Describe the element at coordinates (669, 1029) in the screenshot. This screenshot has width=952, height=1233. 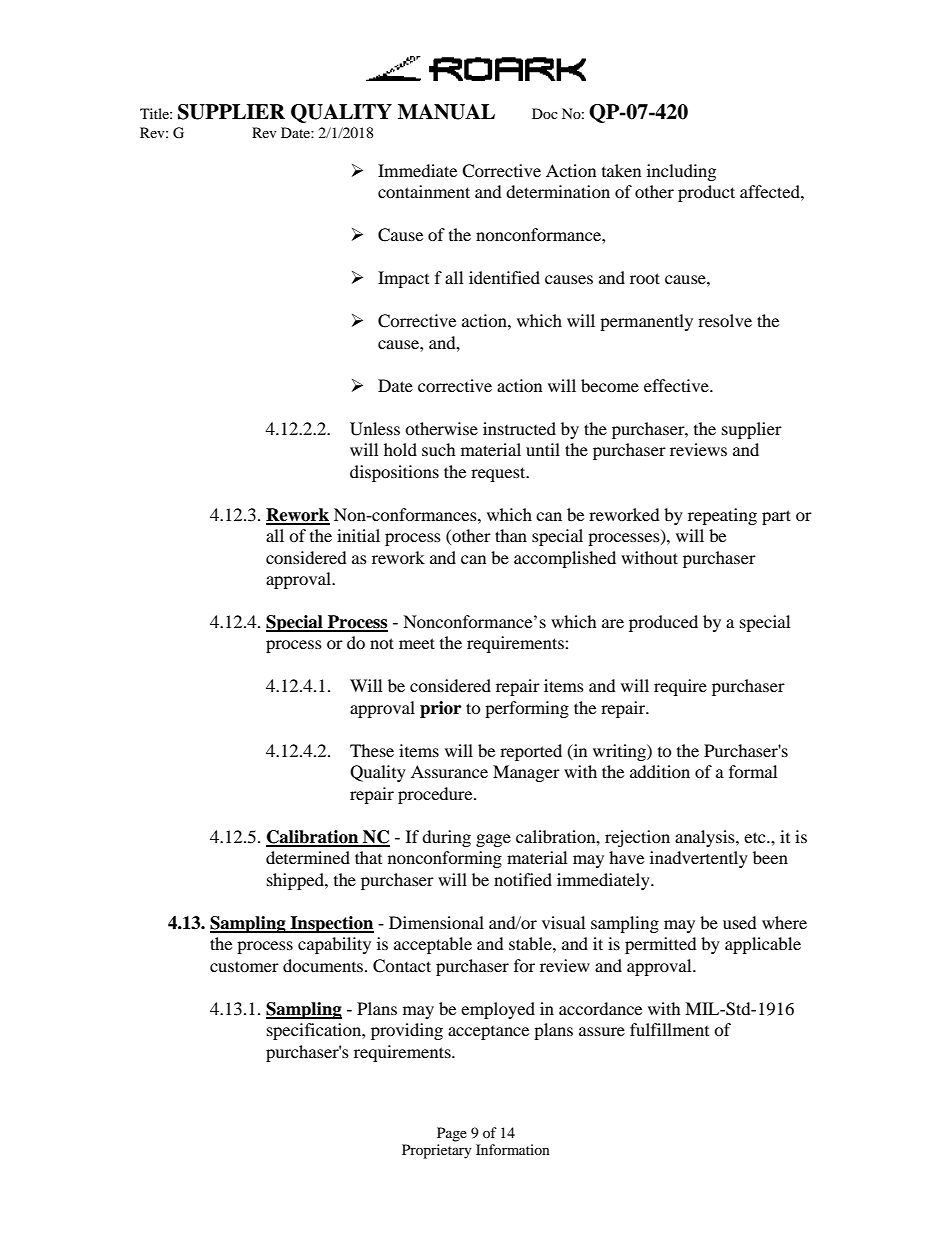
I see `fulfillment` at that location.
